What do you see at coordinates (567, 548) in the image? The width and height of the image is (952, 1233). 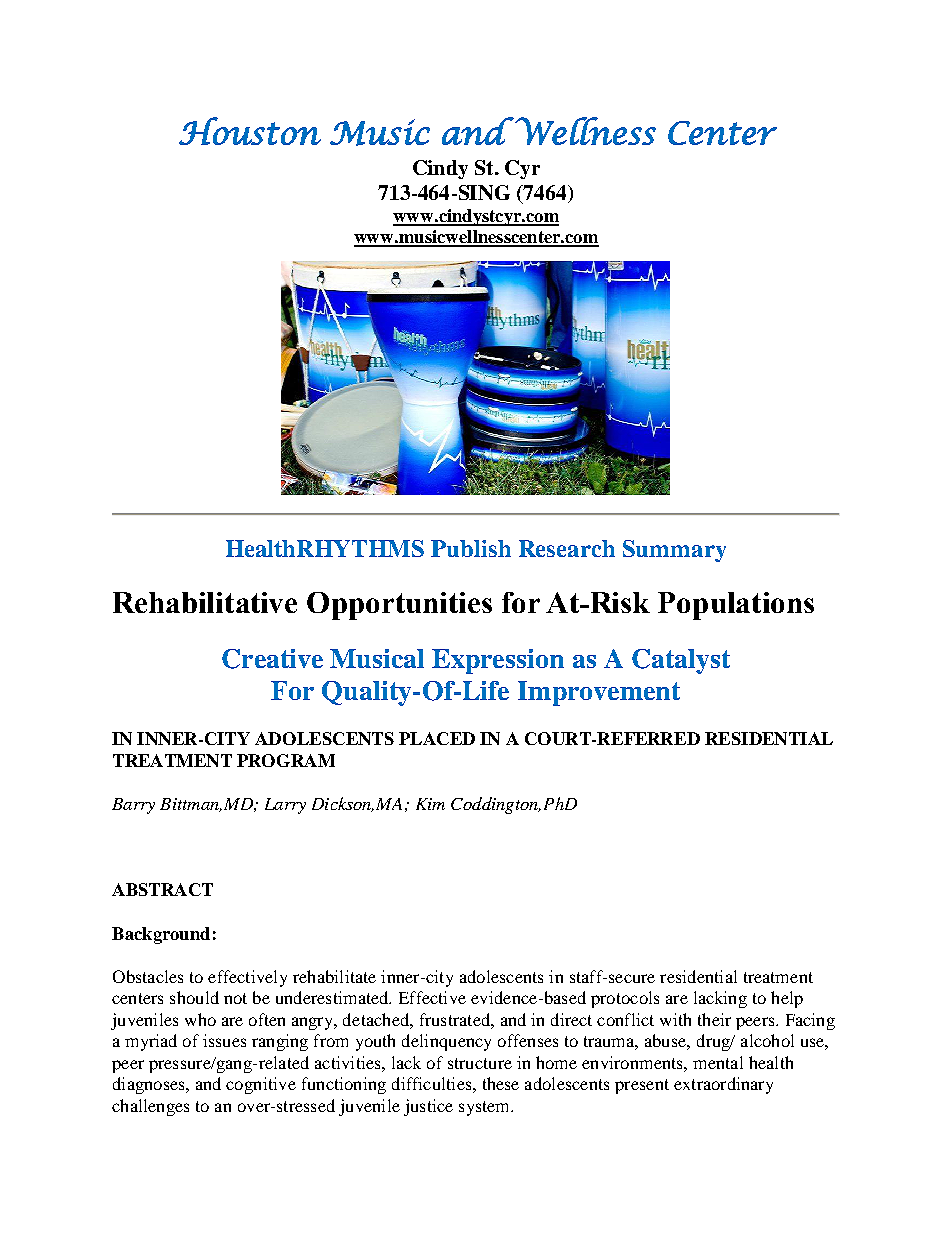 I see `Research` at bounding box center [567, 548].
